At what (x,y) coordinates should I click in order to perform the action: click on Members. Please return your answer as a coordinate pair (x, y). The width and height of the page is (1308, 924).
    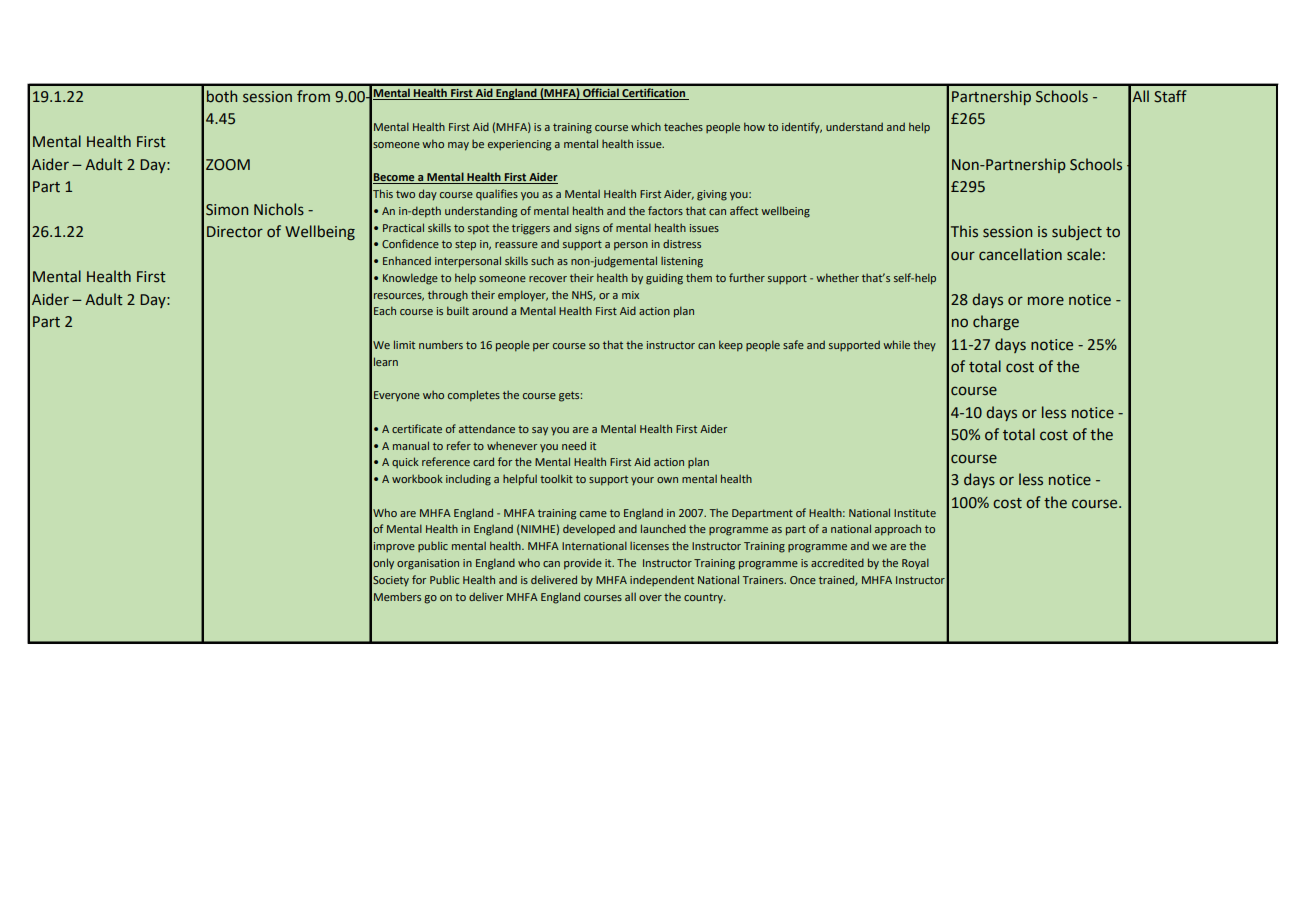
    Looking at the image, I should click on (397, 596).
